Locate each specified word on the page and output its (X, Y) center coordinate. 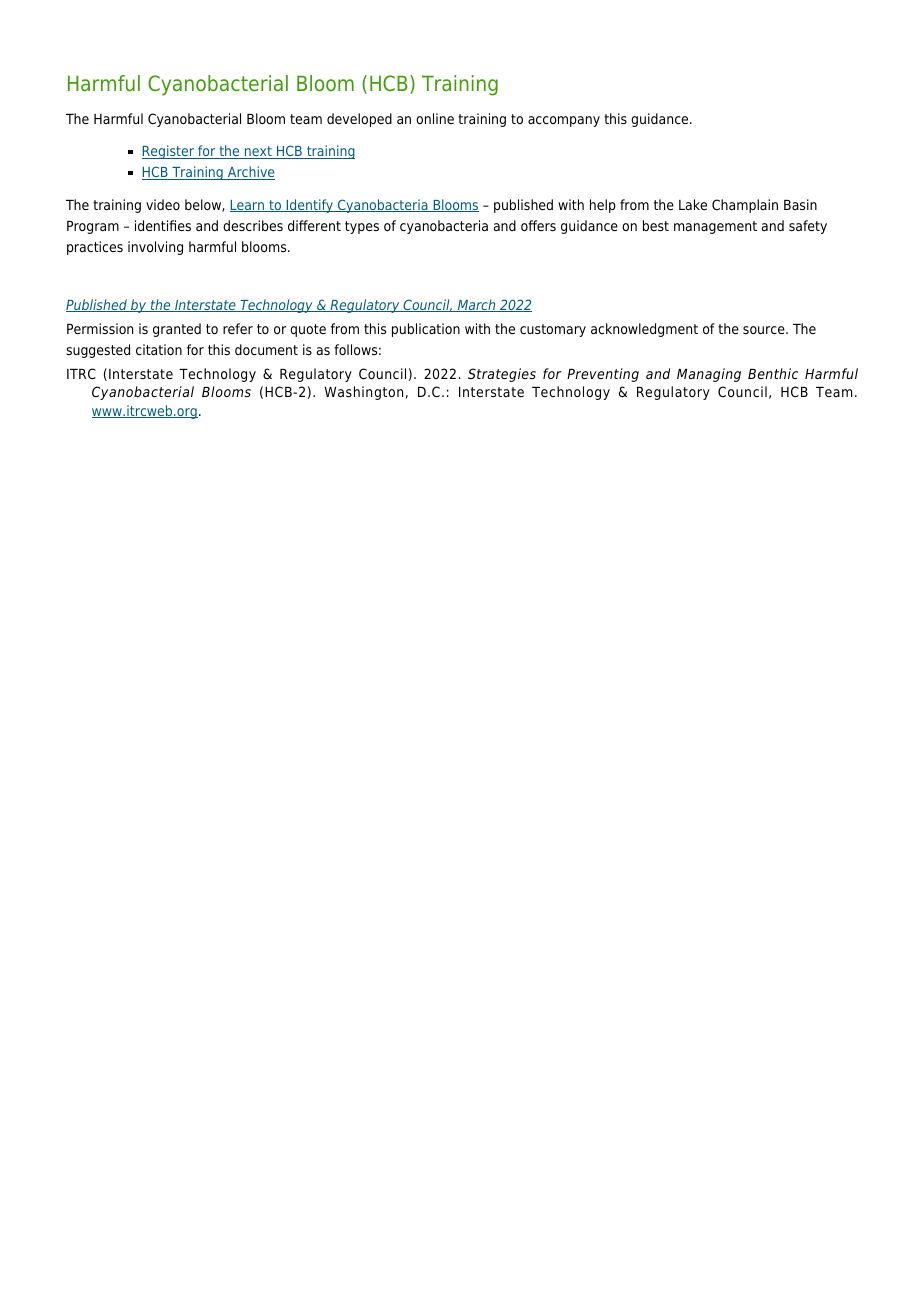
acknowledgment (644, 330)
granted (177, 330)
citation (159, 349)
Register (169, 152)
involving (155, 248)
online (435, 118)
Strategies (502, 375)
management (715, 227)
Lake (693, 204)
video (163, 204)
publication (426, 330)
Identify (309, 206)
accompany (564, 121)
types (362, 227)
